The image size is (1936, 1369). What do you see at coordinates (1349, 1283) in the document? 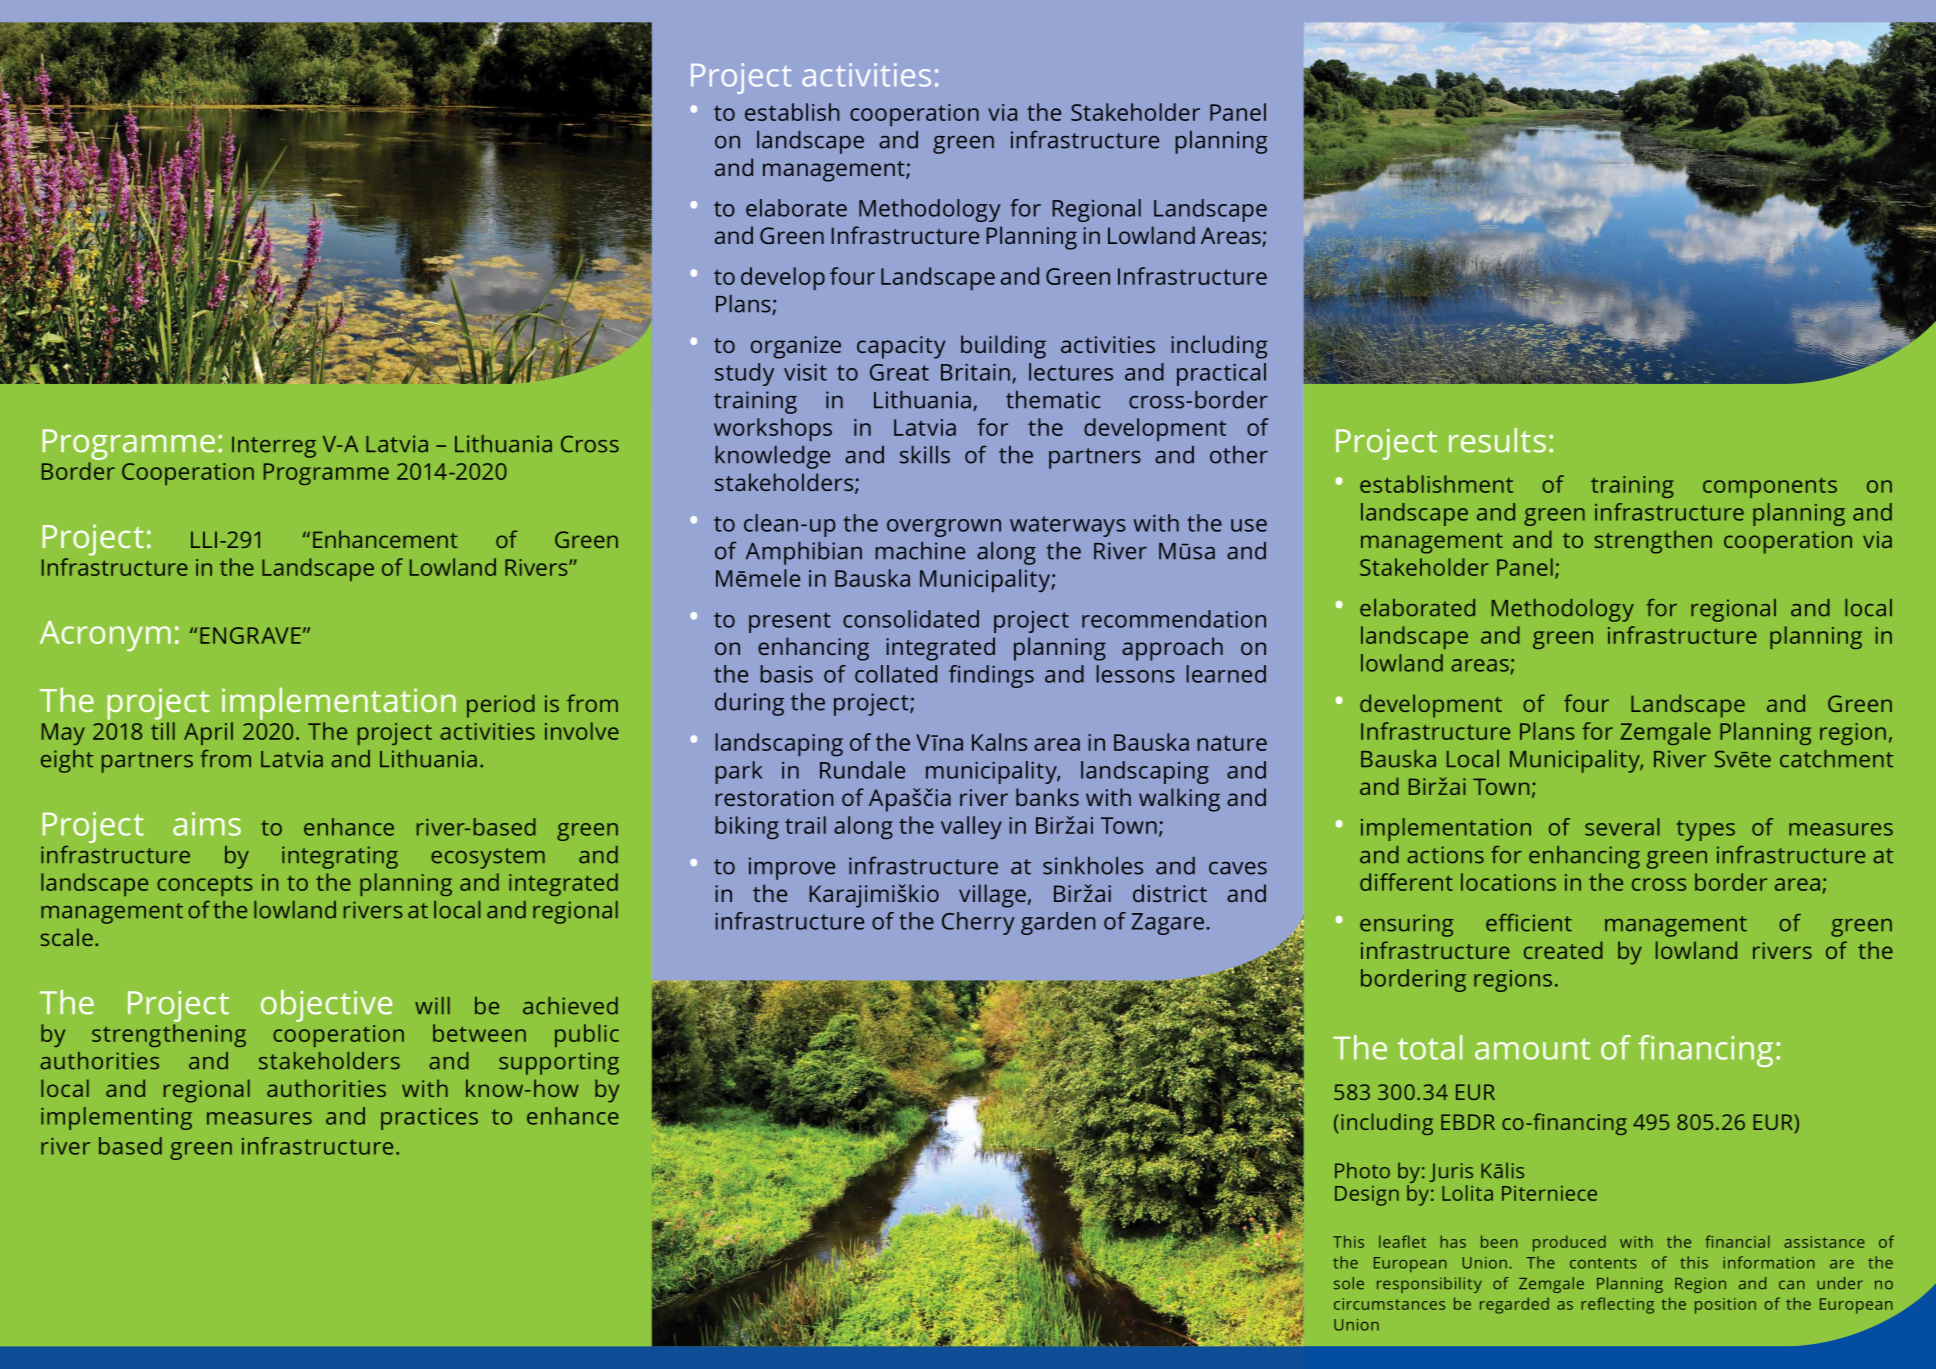
I see `sole` at bounding box center [1349, 1283].
